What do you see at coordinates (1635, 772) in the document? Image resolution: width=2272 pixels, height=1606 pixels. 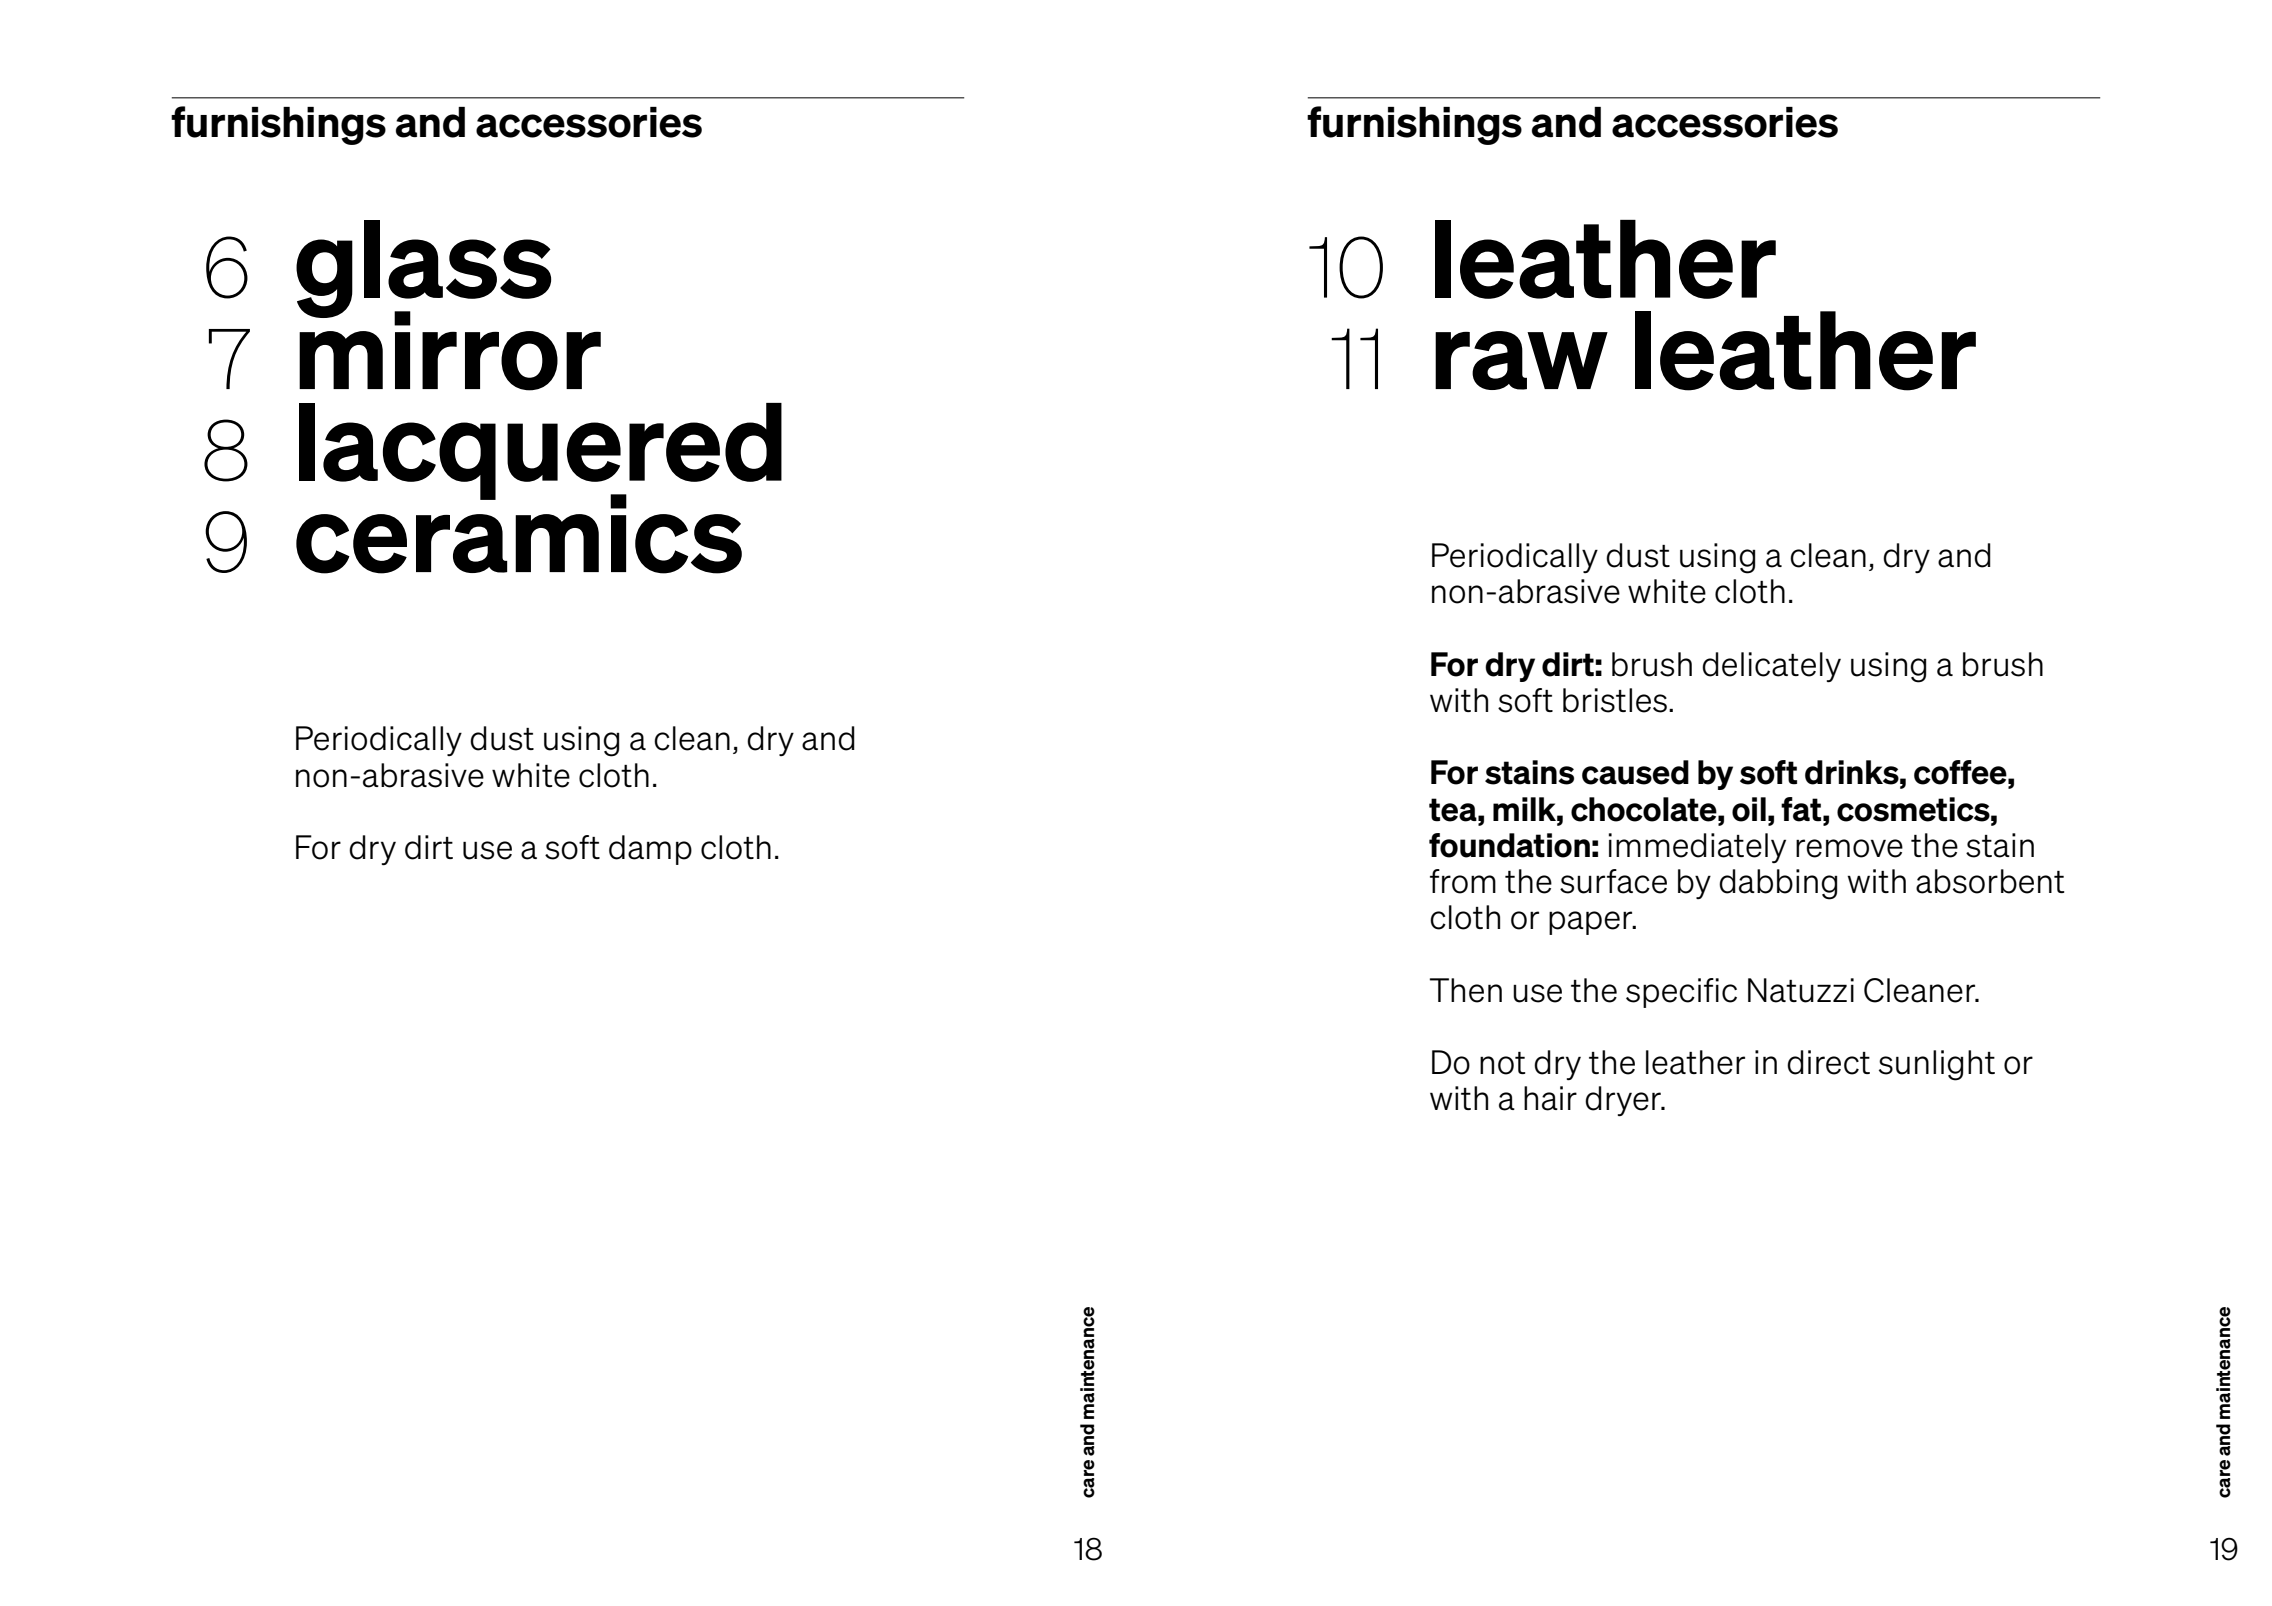 I see `caused` at bounding box center [1635, 772].
